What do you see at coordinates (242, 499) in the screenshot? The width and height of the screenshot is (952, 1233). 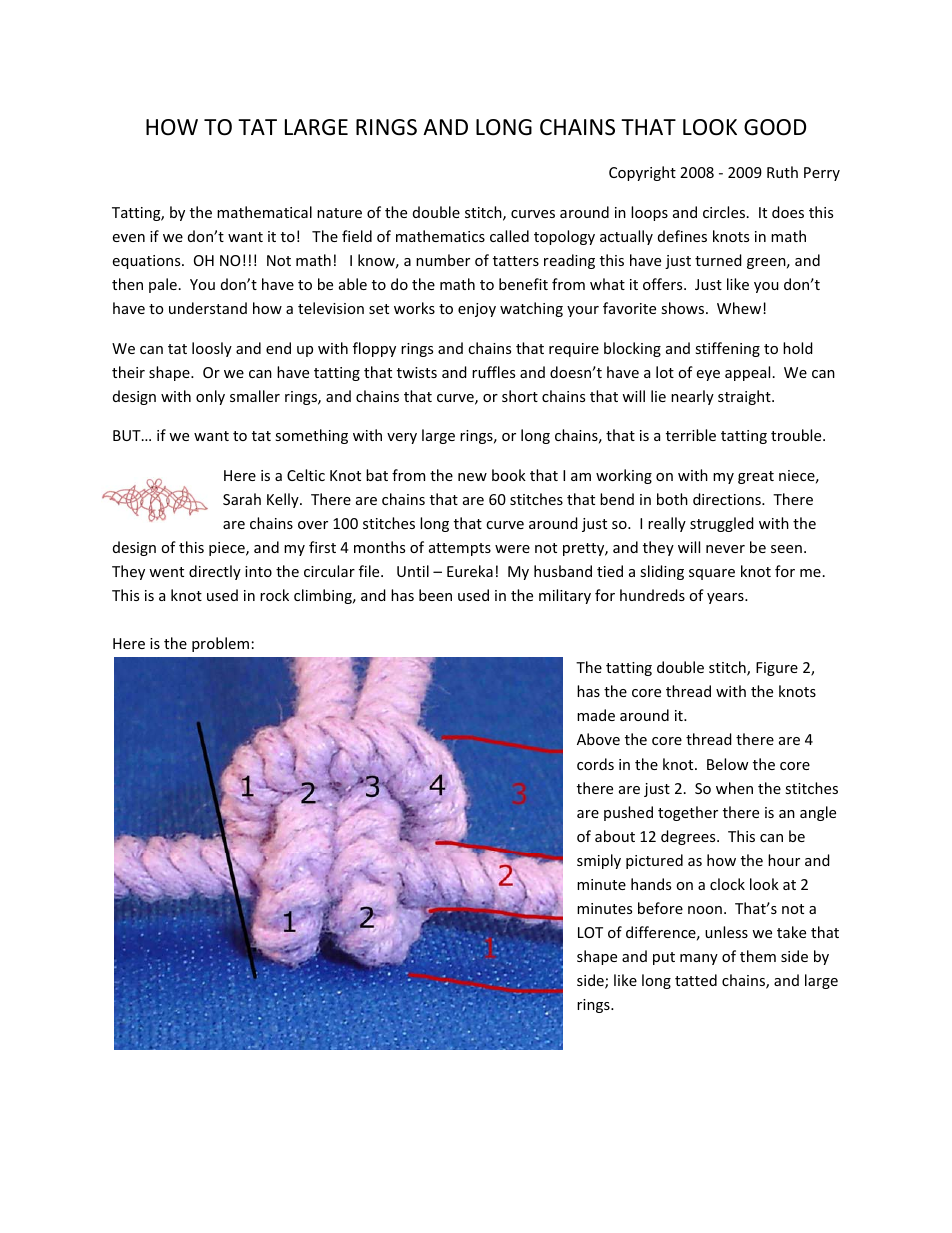 I see `Sarah` at bounding box center [242, 499].
